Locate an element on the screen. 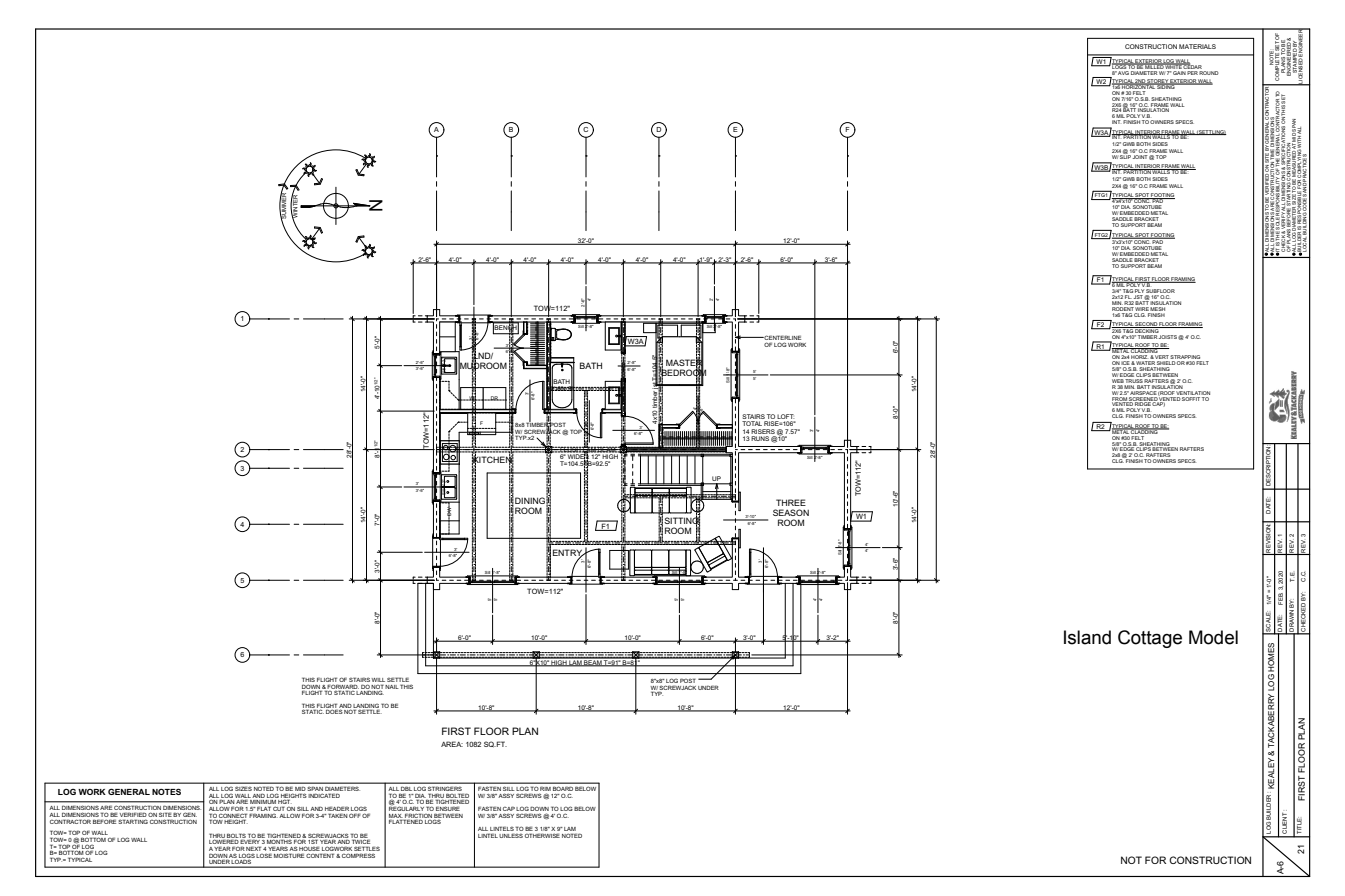 The image size is (1345, 896). Island is located at coordinates (1087, 637).
